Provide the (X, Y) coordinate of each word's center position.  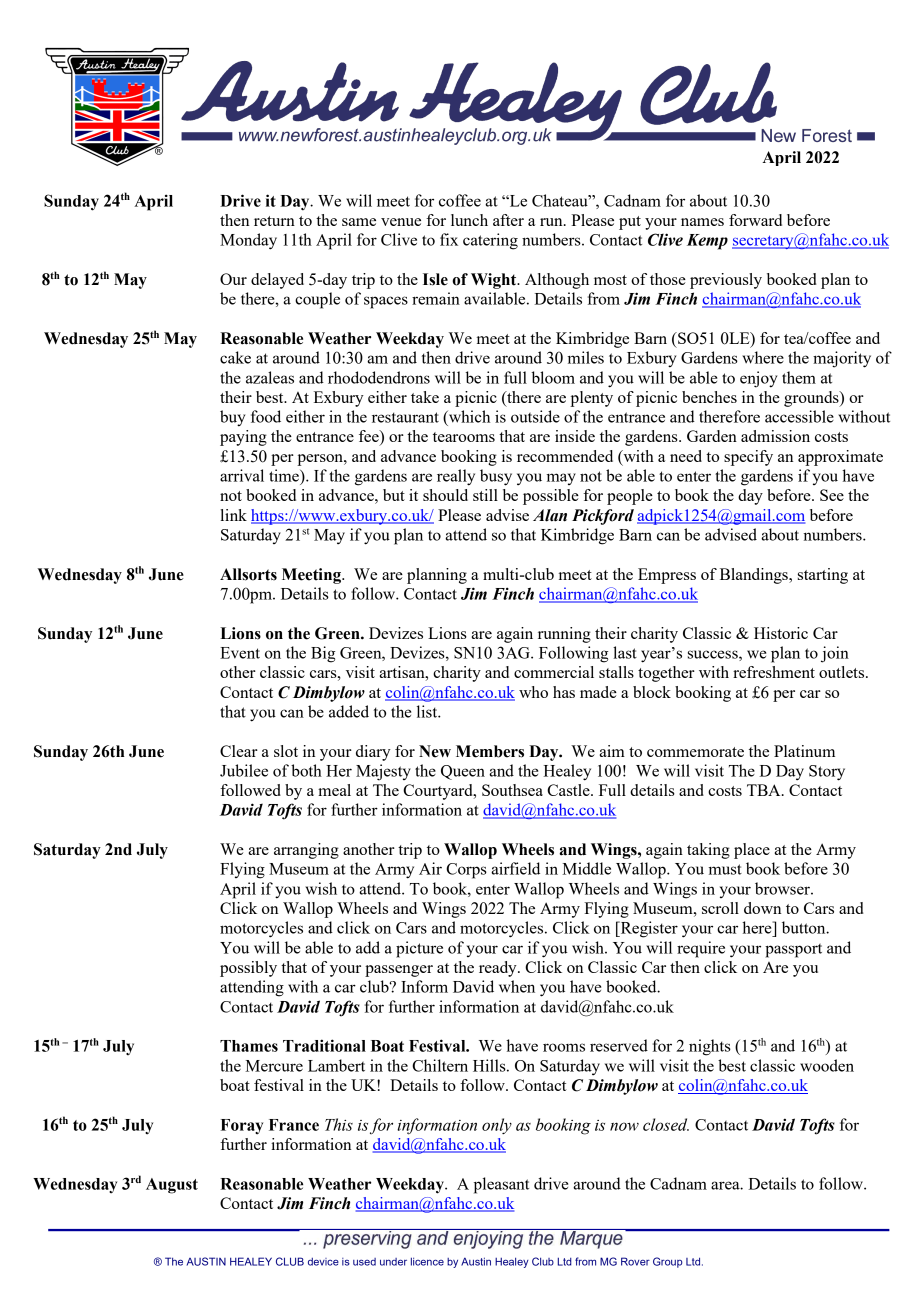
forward (755, 220)
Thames (249, 1046)
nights (710, 1047)
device (323, 1262)
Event (240, 653)
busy (496, 477)
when (517, 986)
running (564, 635)
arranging (306, 851)
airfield (515, 868)
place (752, 851)
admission (775, 436)
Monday (248, 241)
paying (243, 438)
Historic (781, 633)
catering (490, 241)
